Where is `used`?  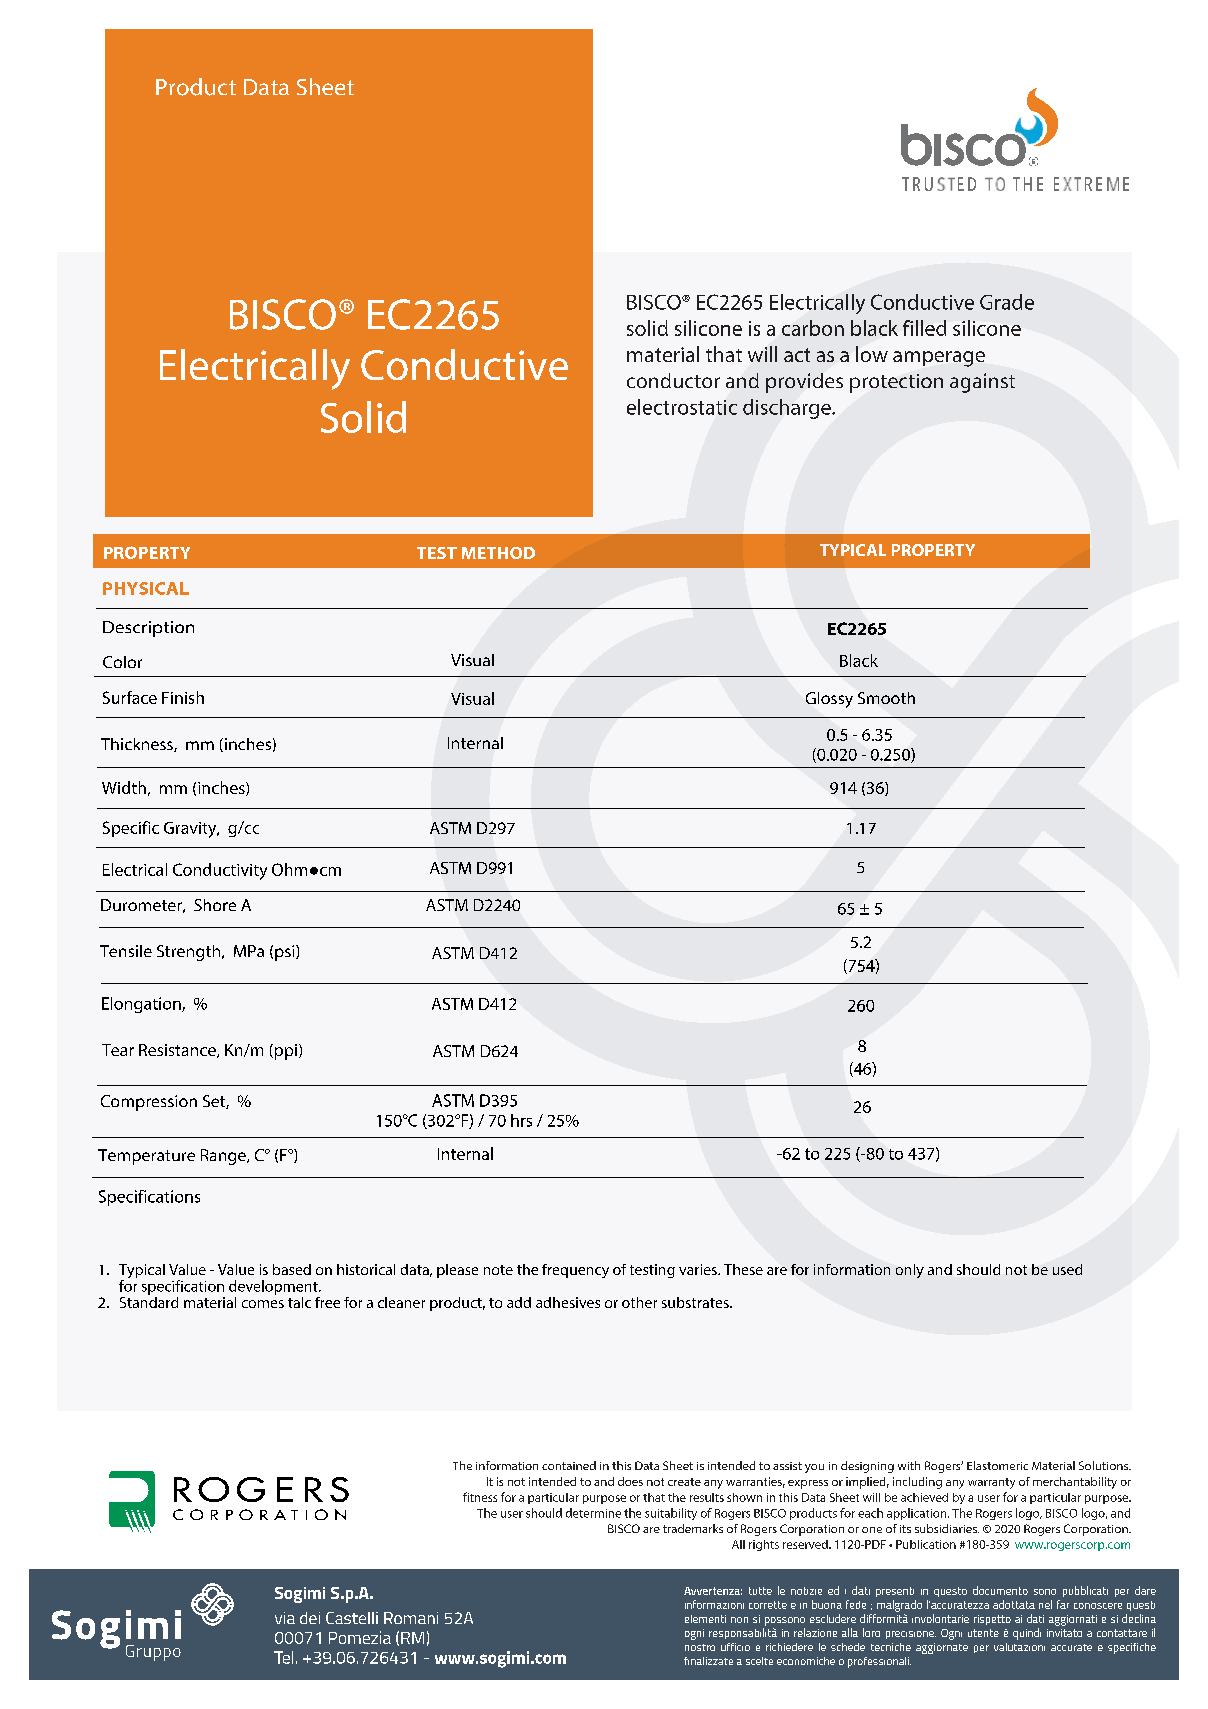 used is located at coordinates (1067, 1269).
